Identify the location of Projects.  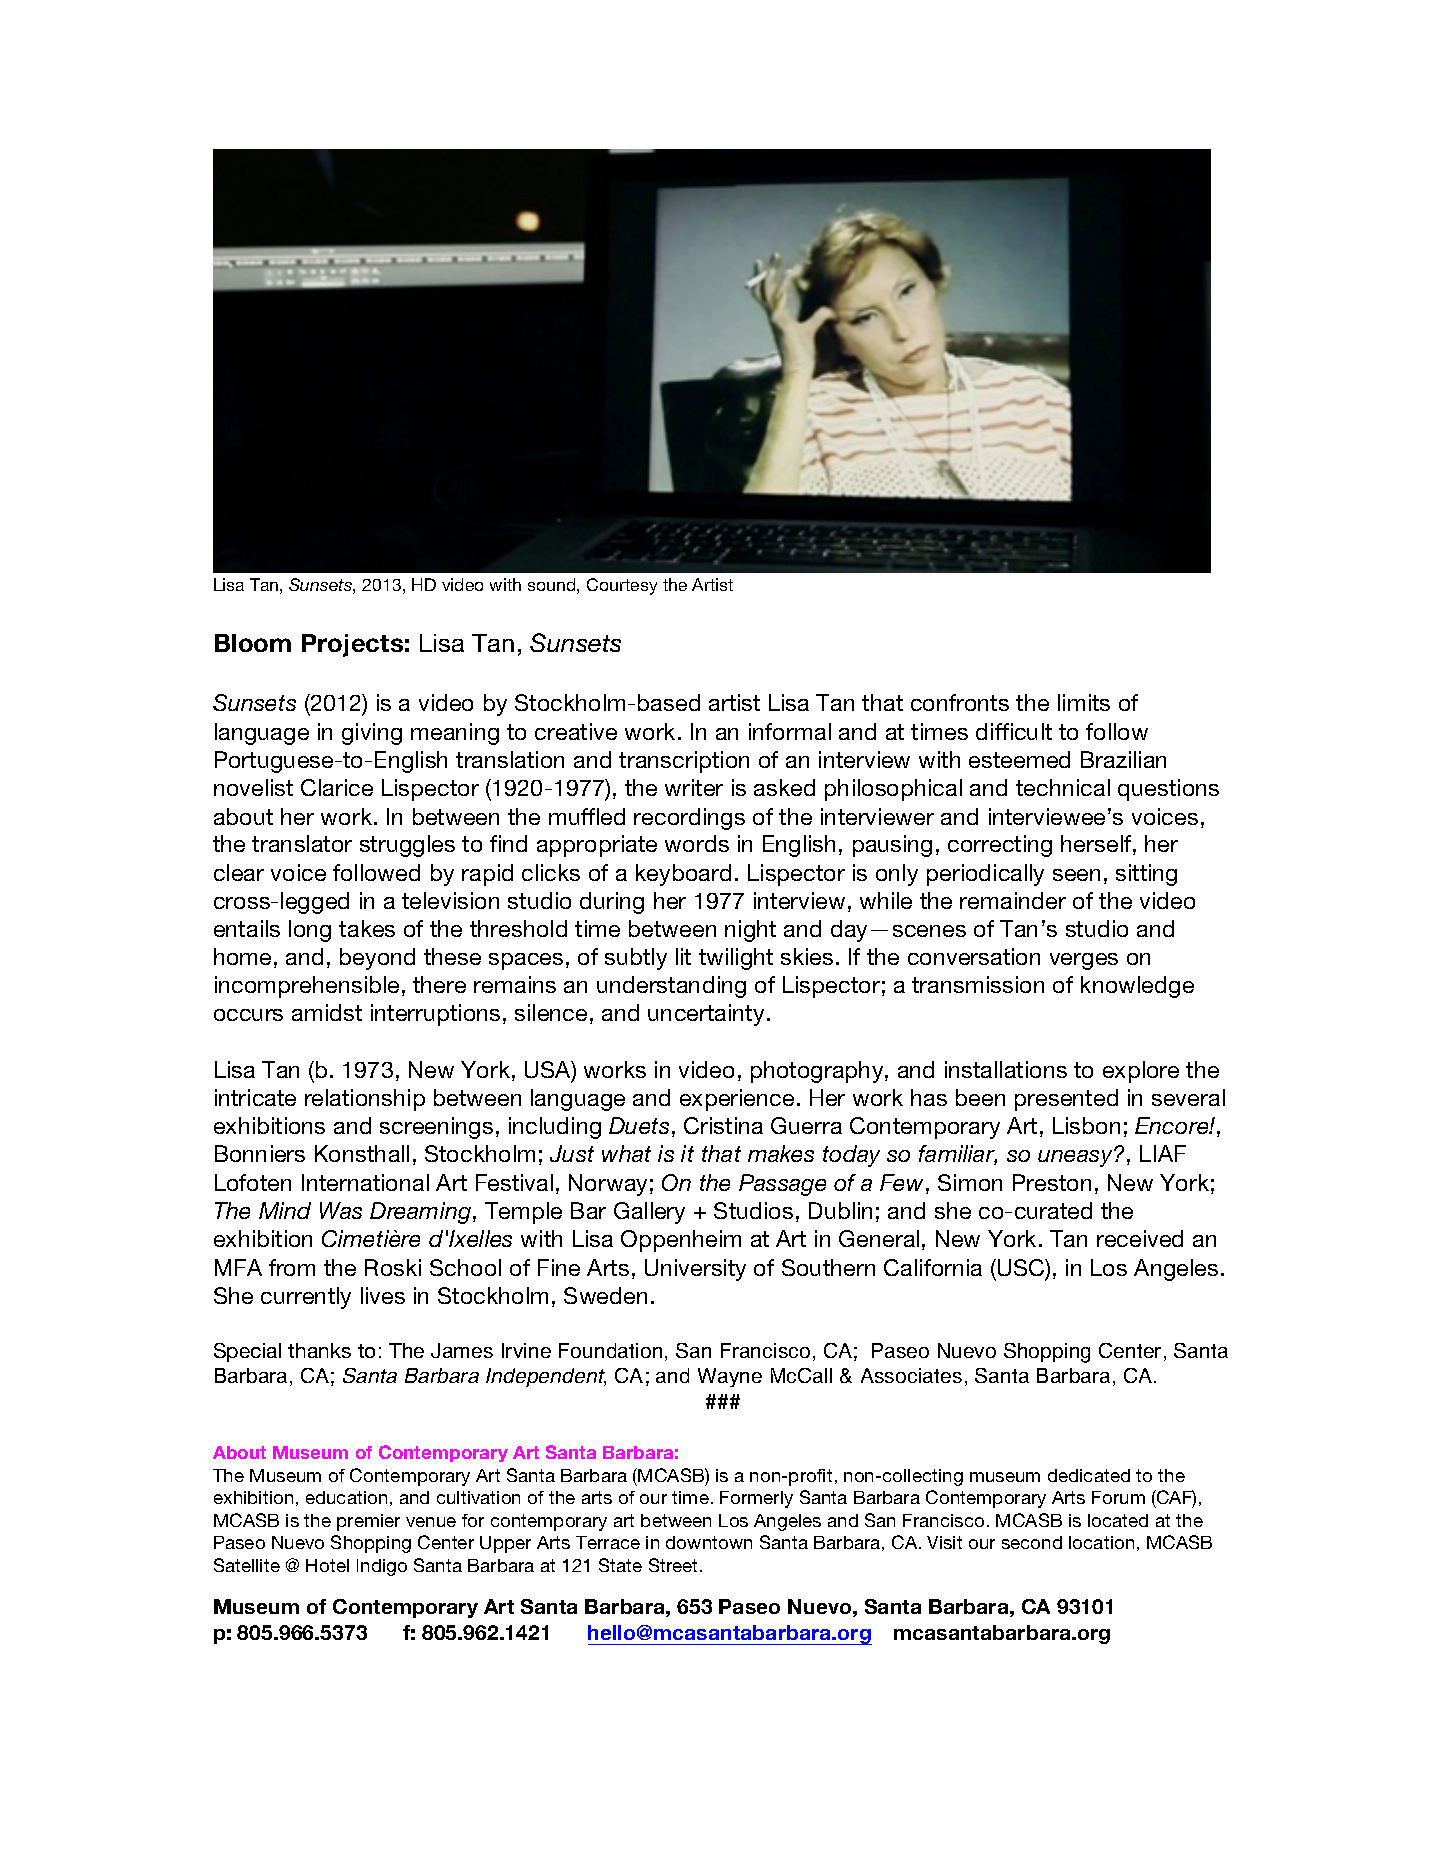
(352, 645).
